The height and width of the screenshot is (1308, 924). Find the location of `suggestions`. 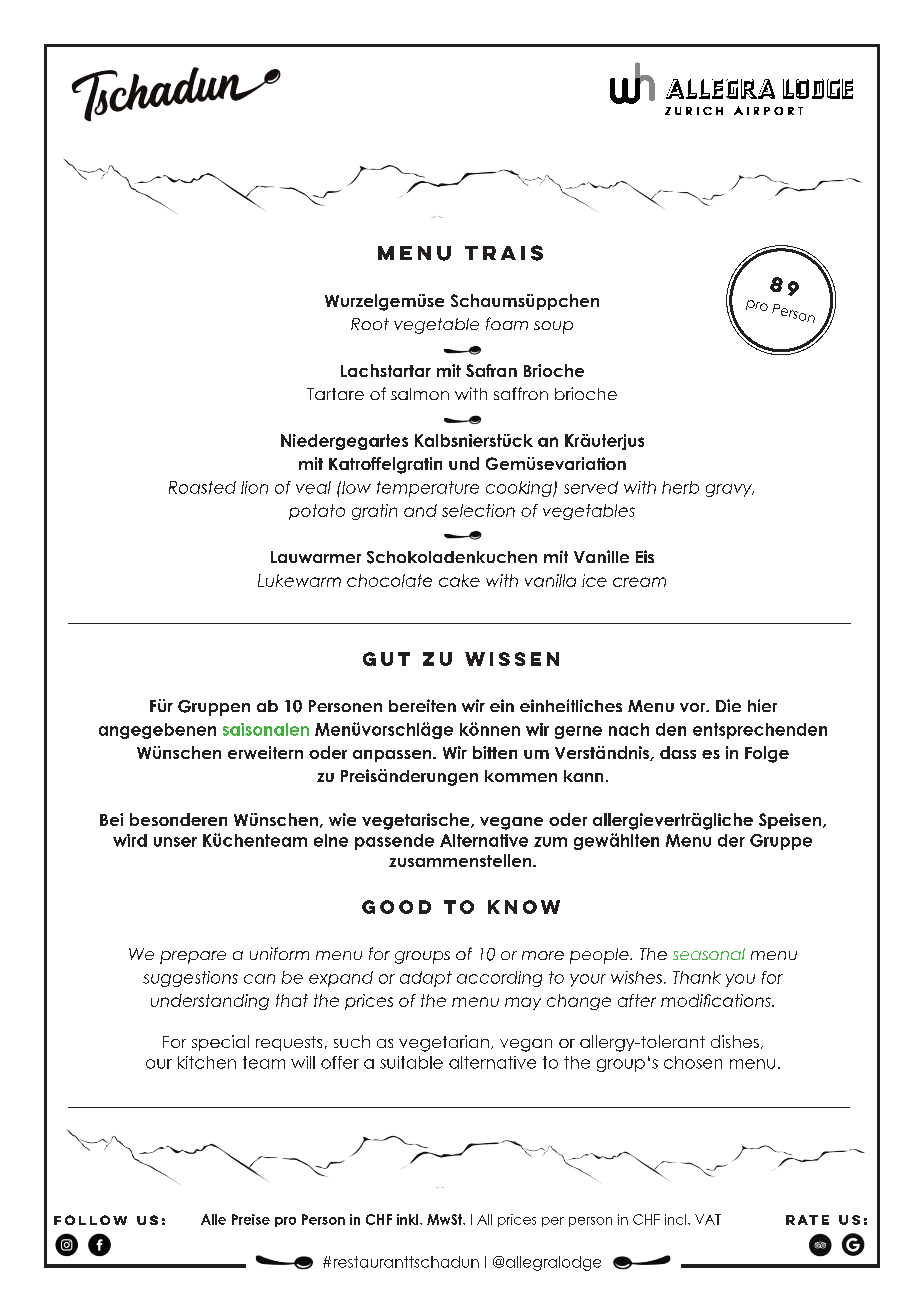

suggestions is located at coordinates (190, 979).
